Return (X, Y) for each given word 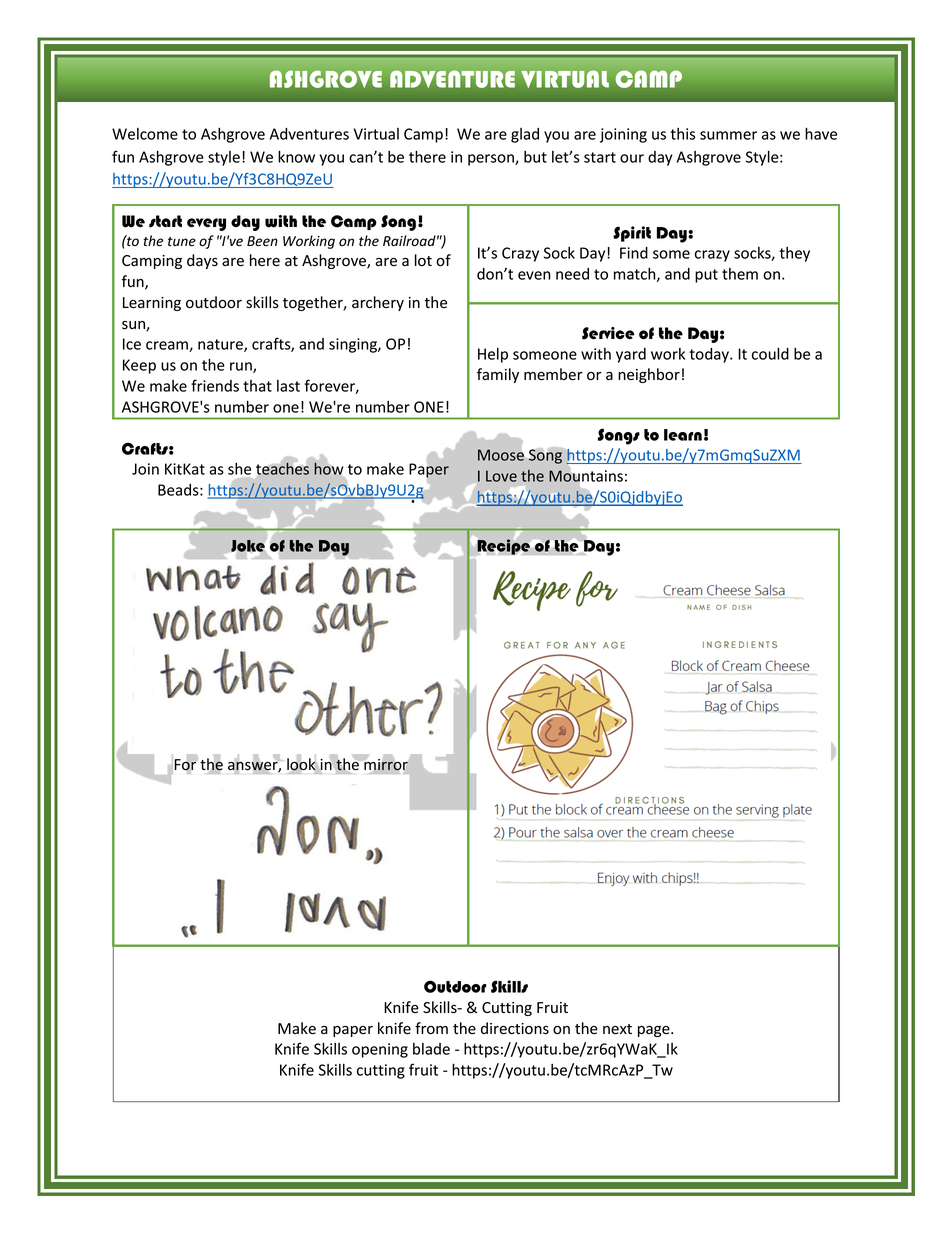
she (239, 469)
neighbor (649, 375)
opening (380, 1050)
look (301, 764)
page (655, 1031)
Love (501, 476)
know (296, 156)
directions (515, 1028)
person (492, 160)
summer (728, 135)
